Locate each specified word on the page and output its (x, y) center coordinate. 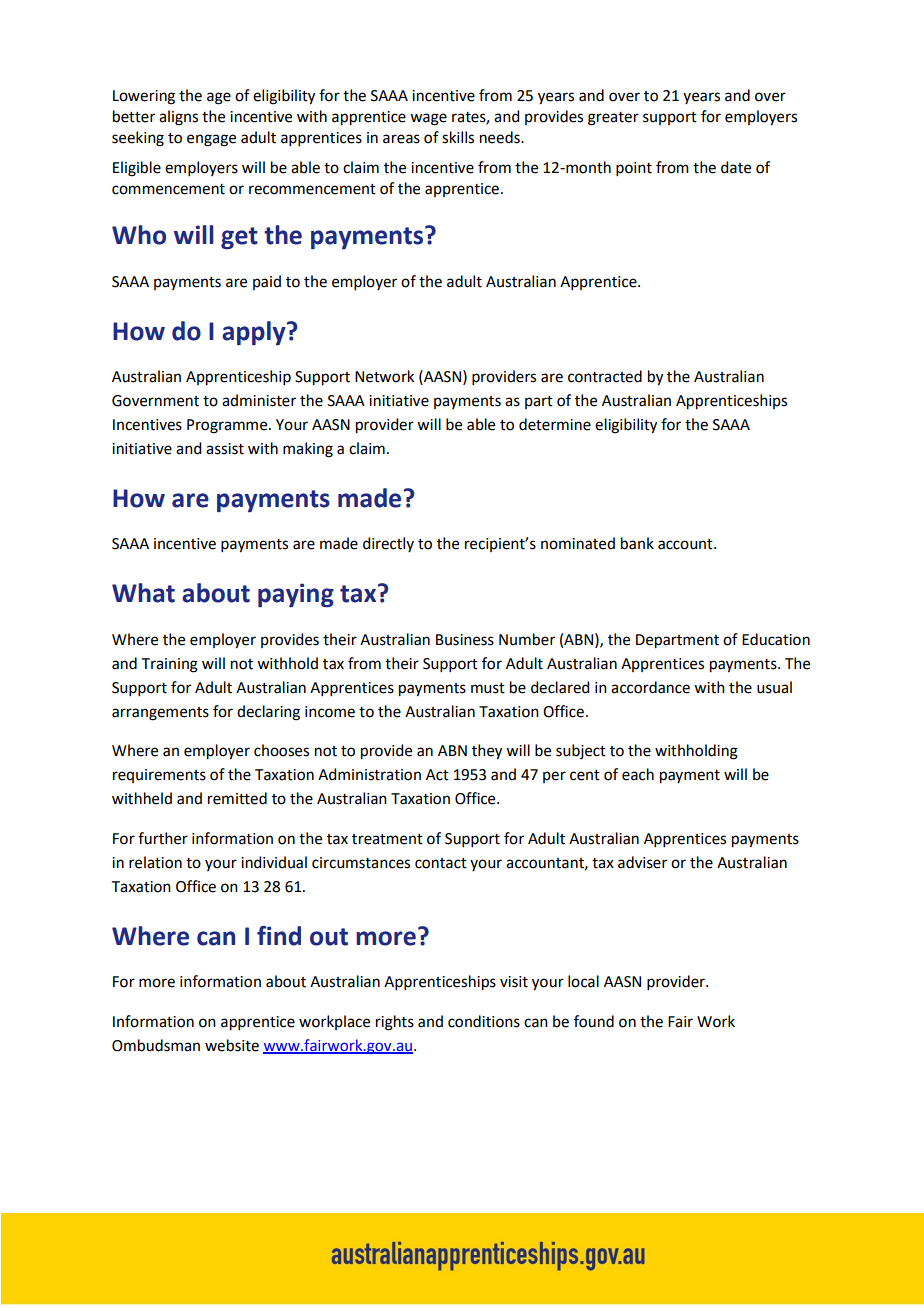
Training (170, 665)
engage (211, 140)
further (163, 838)
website (232, 1045)
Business (465, 640)
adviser (642, 862)
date (736, 167)
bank (637, 543)
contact (441, 863)
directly (388, 544)
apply (255, 333)
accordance (650, 687)
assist (225, 449)
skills (458, 137)
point (634, 169)
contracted (605, 376)
